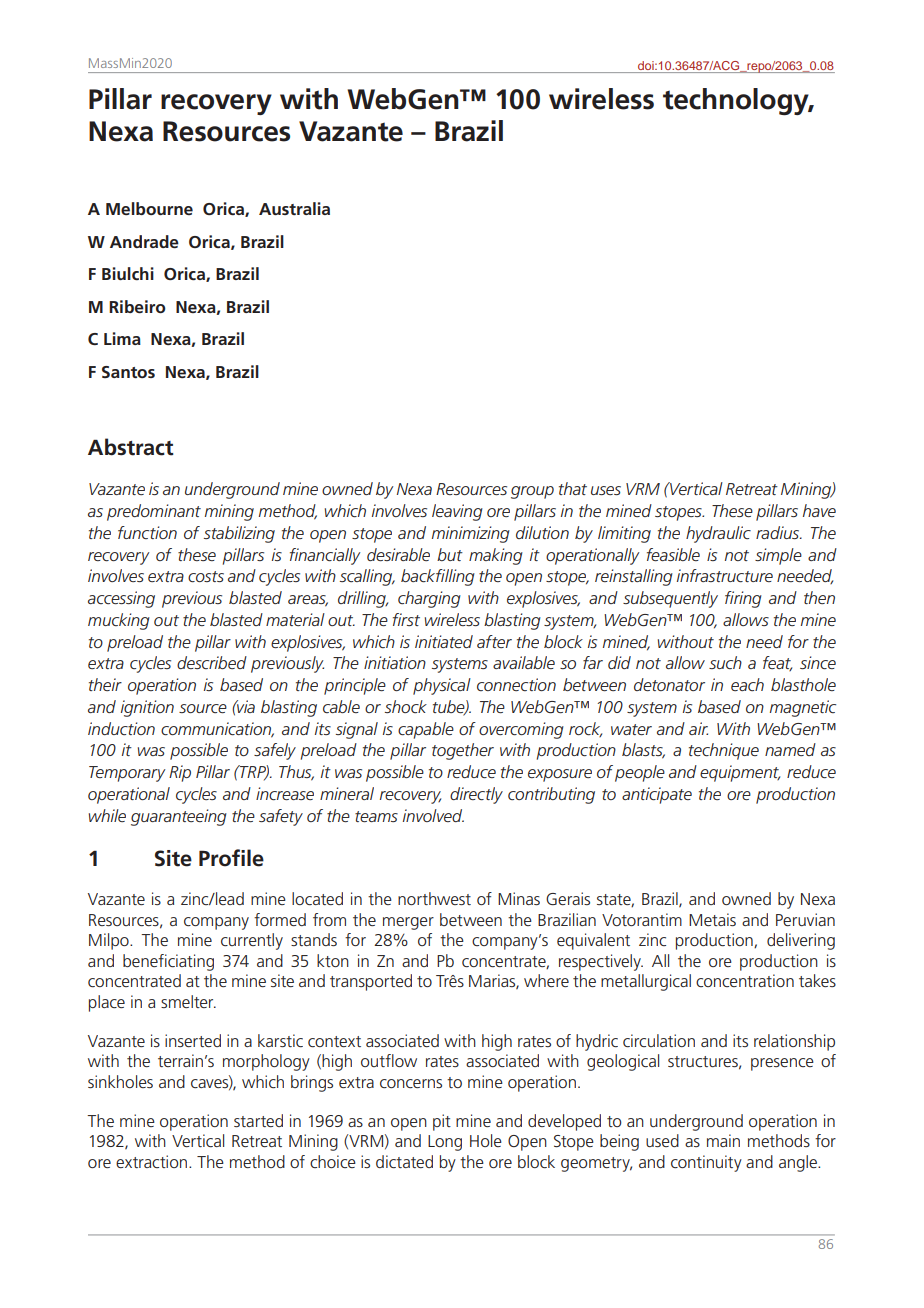 Image resolution: width=924 pixels, height=1308 pixels. I want to click on firing, so click(743, 599).
